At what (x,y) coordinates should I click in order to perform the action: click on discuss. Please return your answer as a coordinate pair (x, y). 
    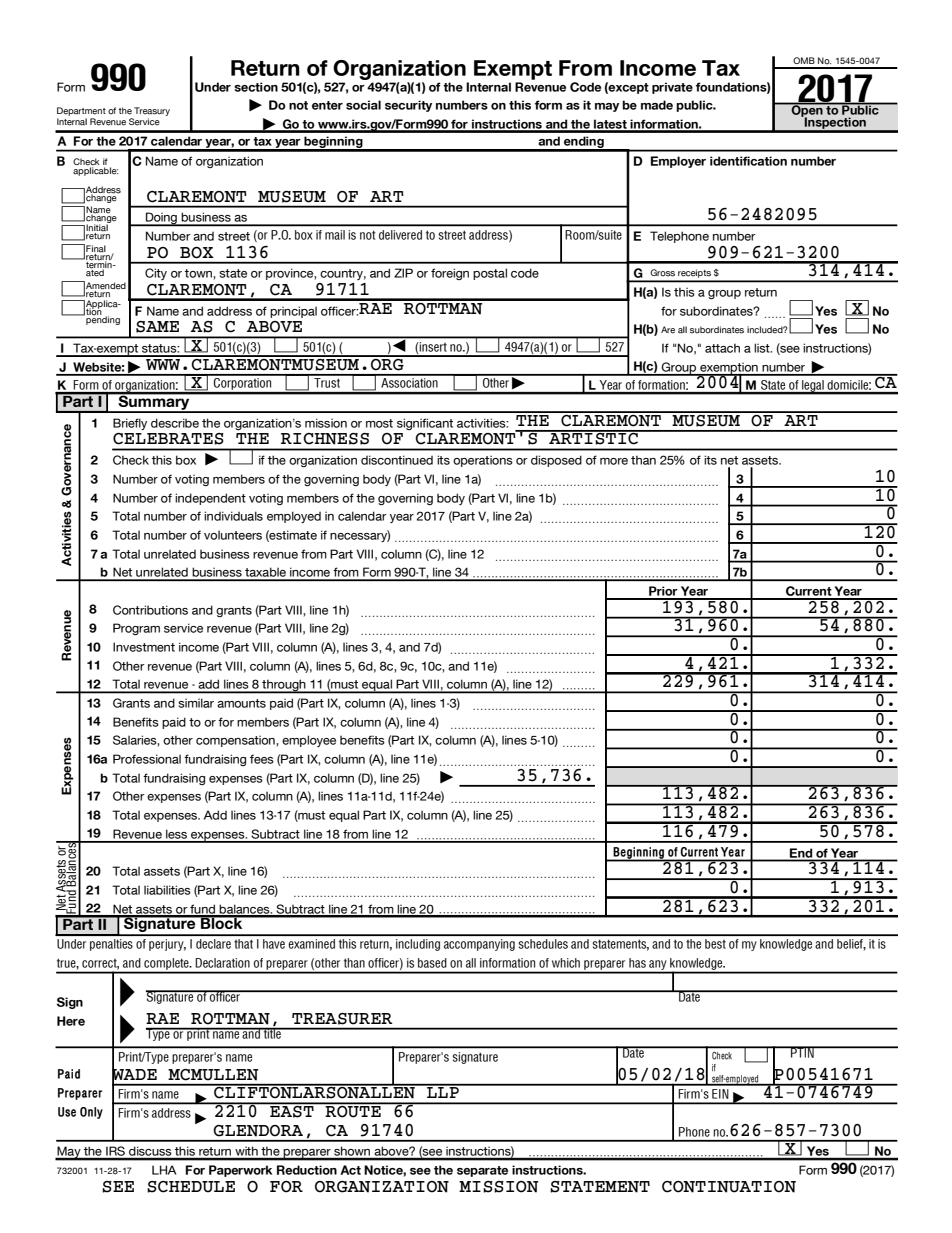
    Looking at the image, I should click on (150, 1153).
